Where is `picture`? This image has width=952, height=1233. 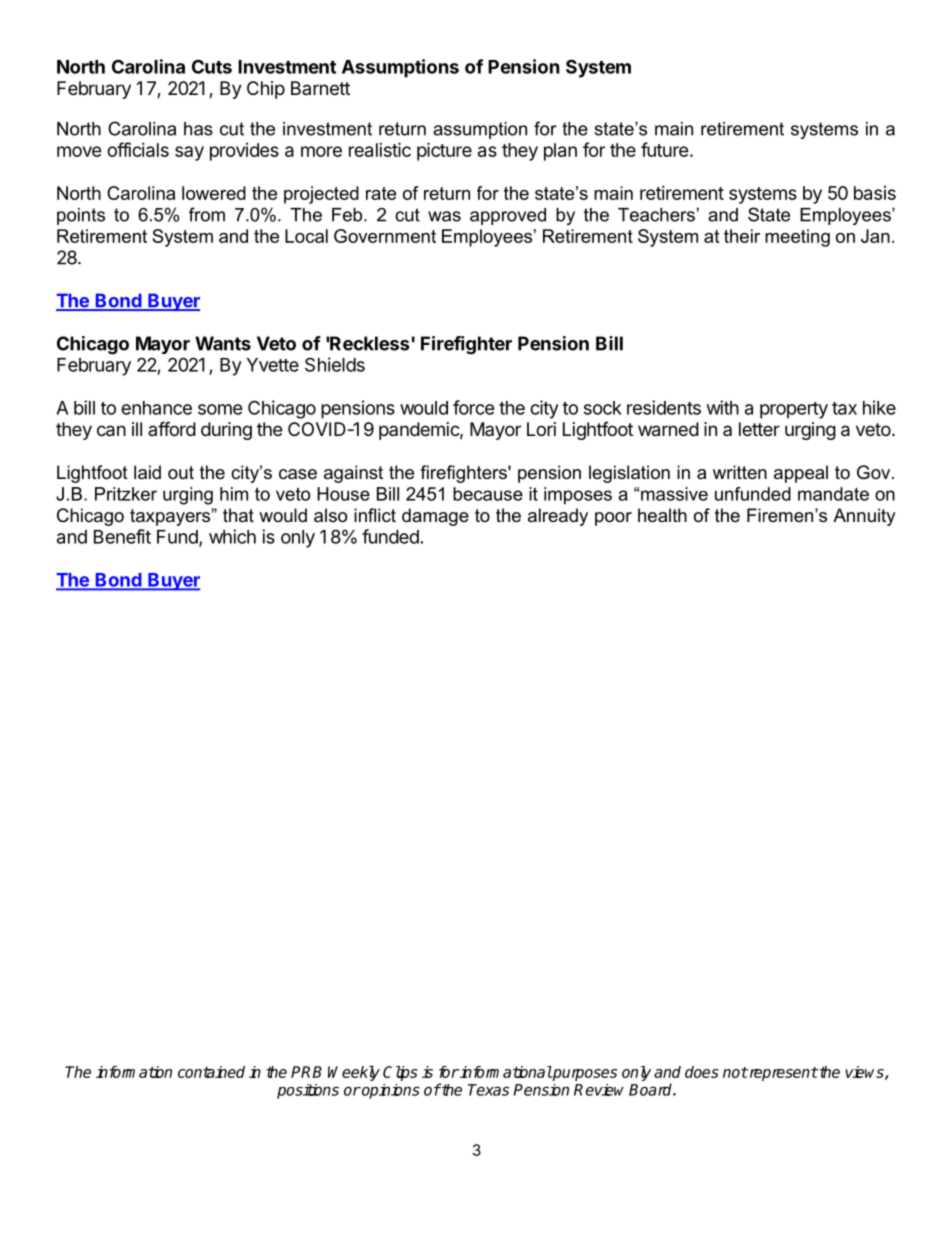
picture is located at coordinates (444, 151).
